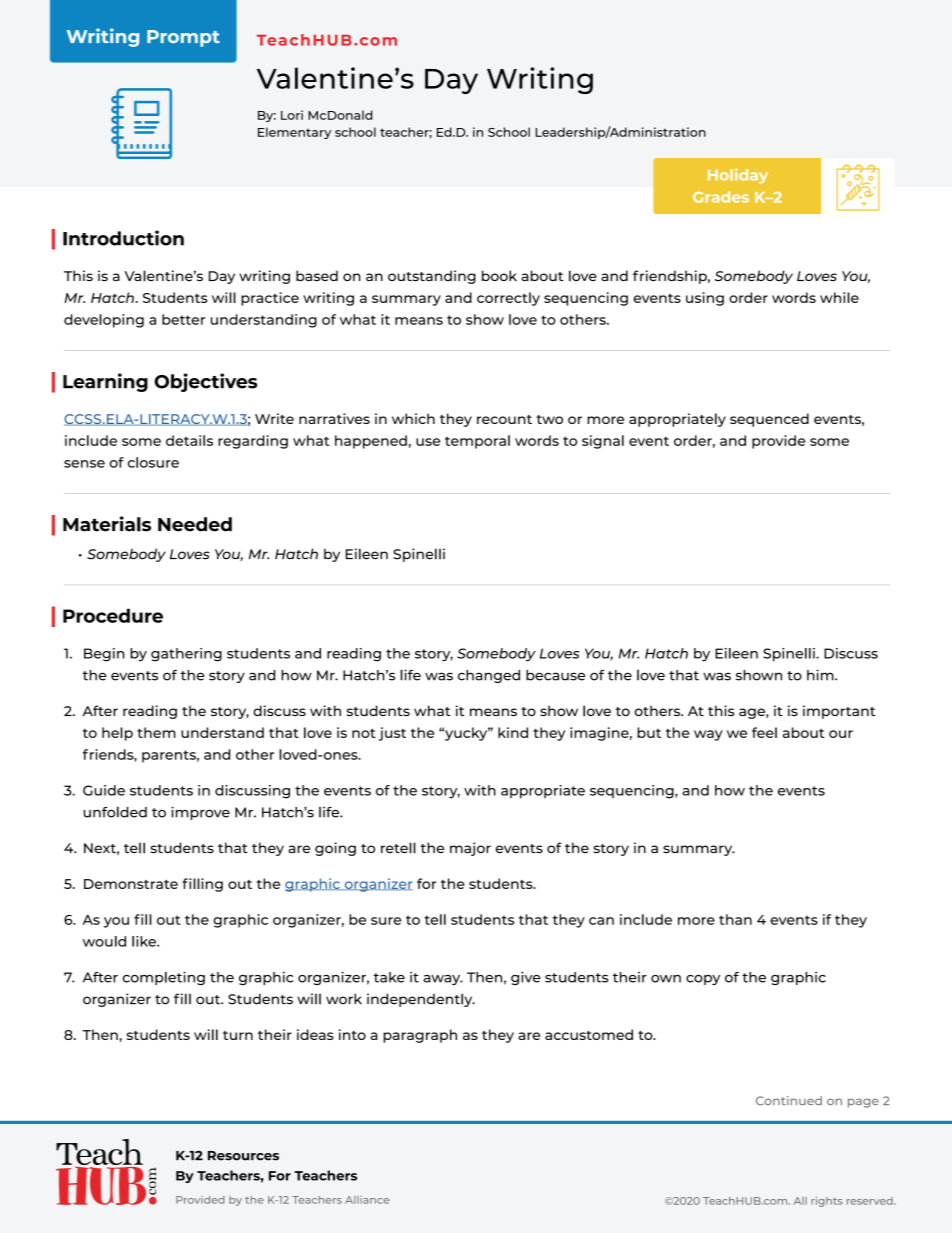 Image resolution: width=952 pixels, height=1233 pixels. What do you see at coordinates (821, 675) in the screenshot?
I see `him` at bounding box center [821, 675].
